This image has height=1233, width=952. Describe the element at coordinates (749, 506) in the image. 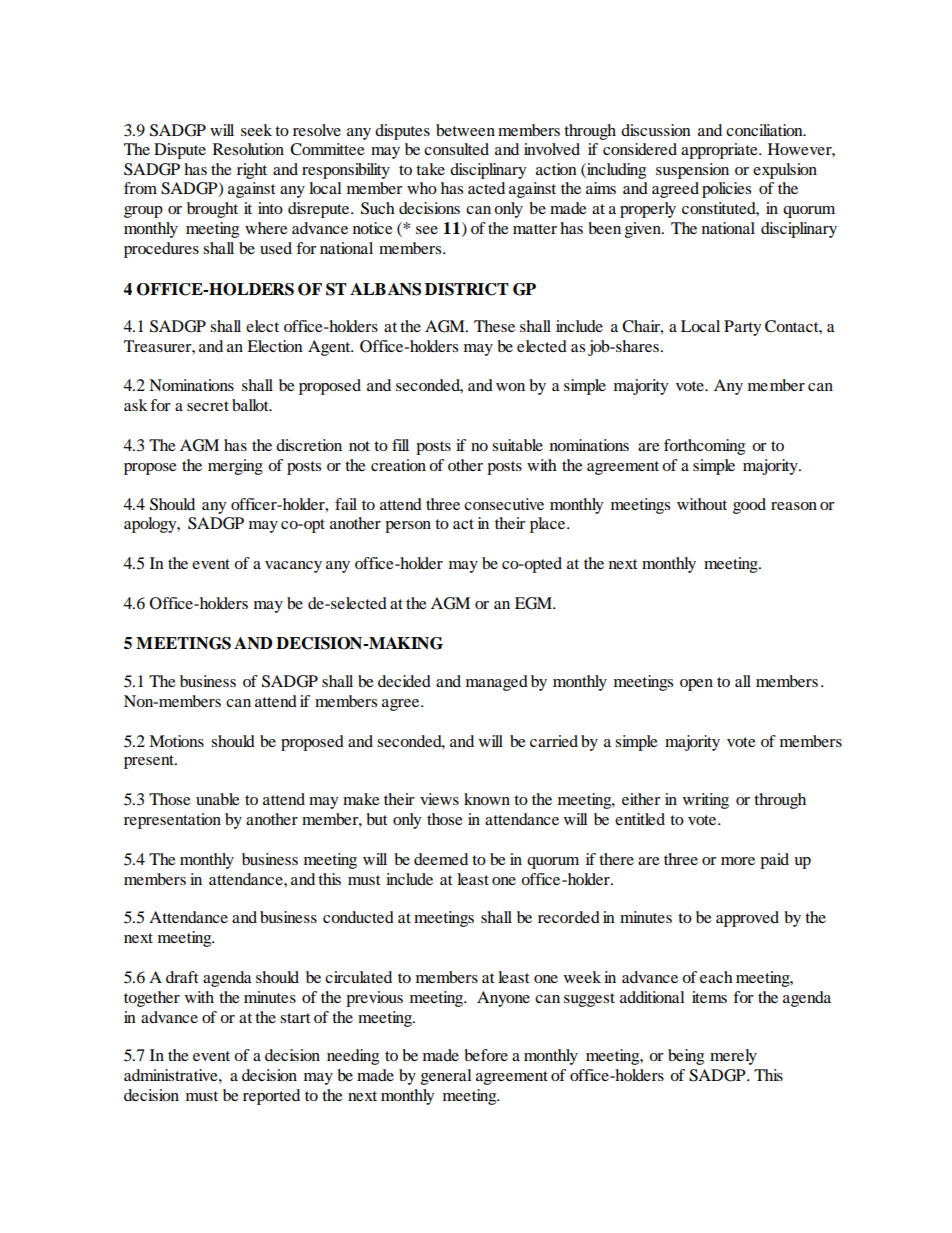

I see `good` at that location.
